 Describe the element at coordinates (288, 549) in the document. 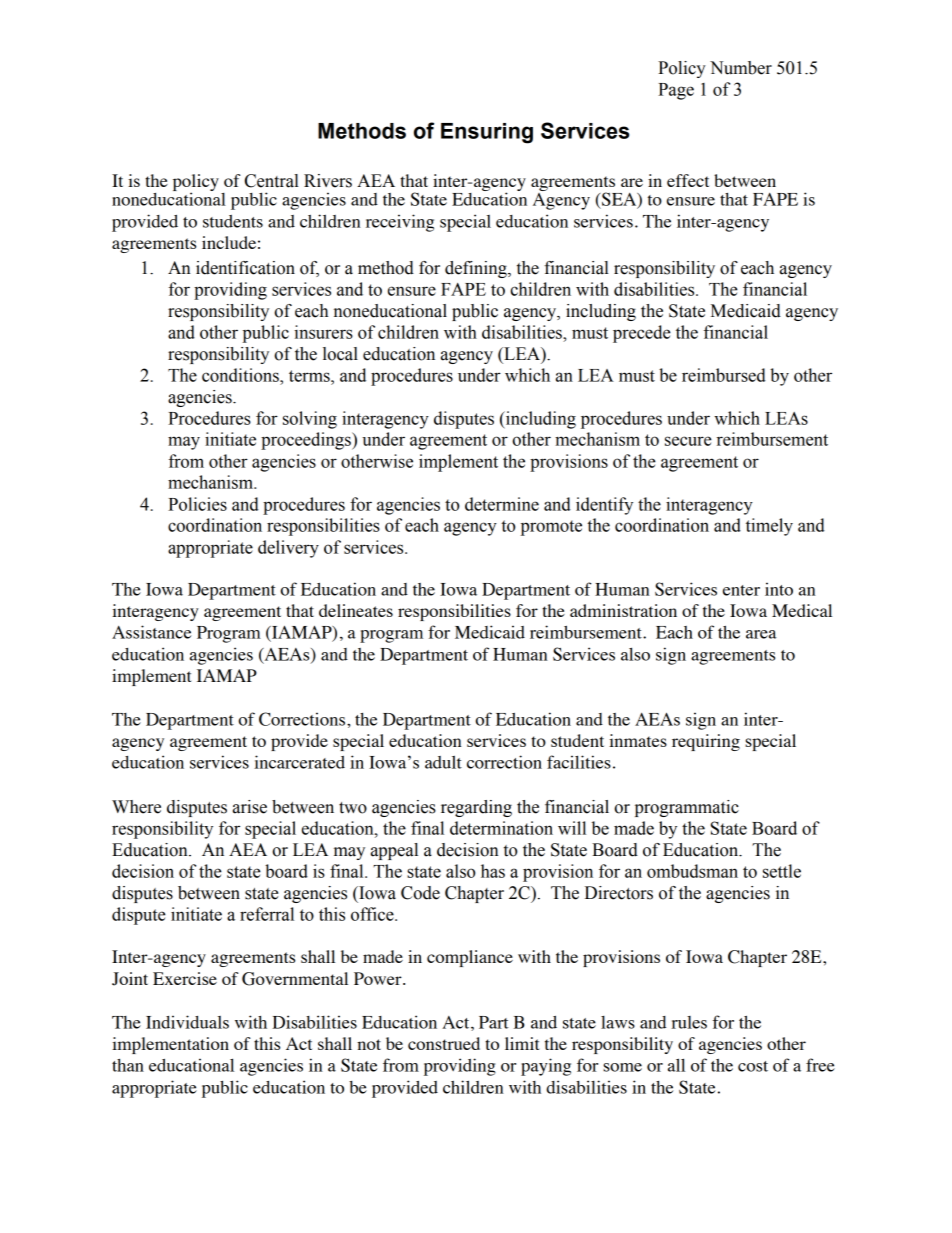

I see `delivery` at that location.
